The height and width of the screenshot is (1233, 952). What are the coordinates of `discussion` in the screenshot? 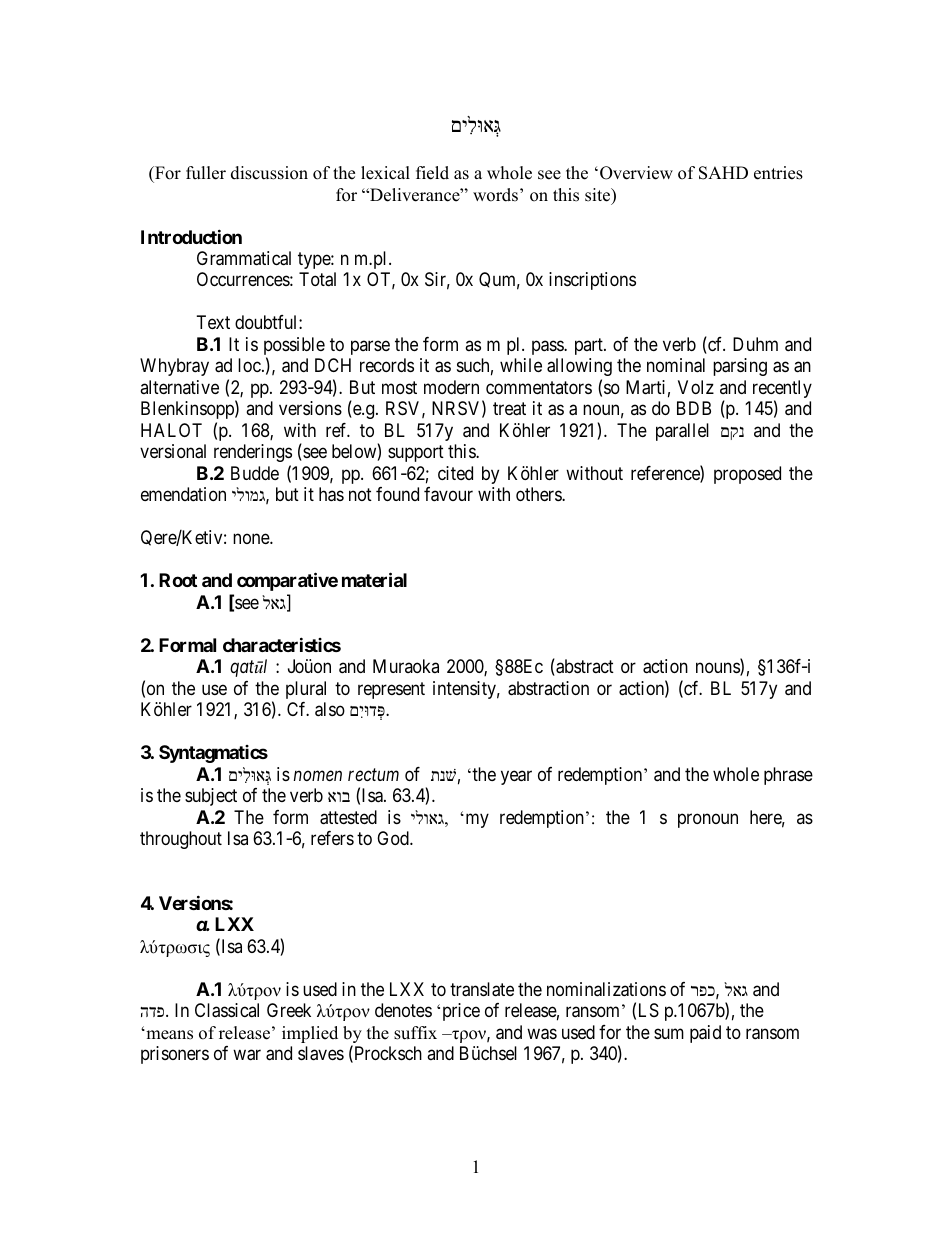 It's located at (269, 173).
